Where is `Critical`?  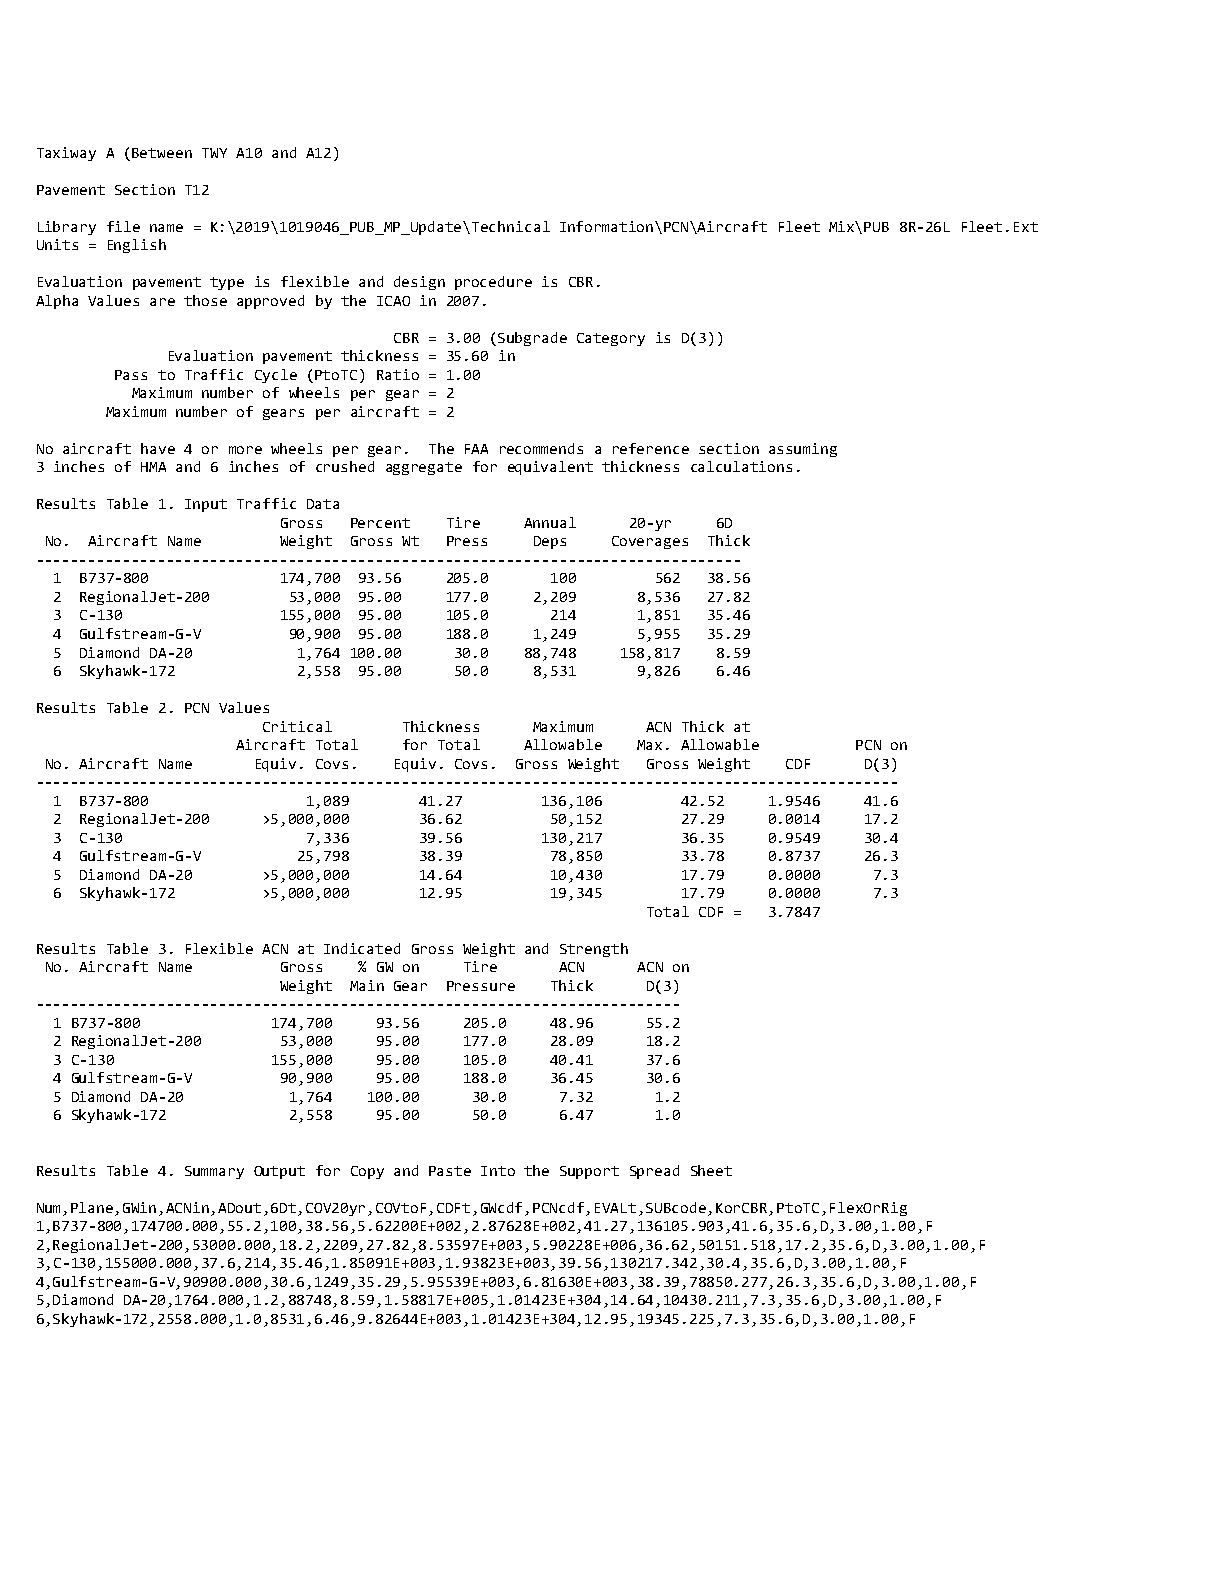 Critical is located at coordinates (297, 726).
